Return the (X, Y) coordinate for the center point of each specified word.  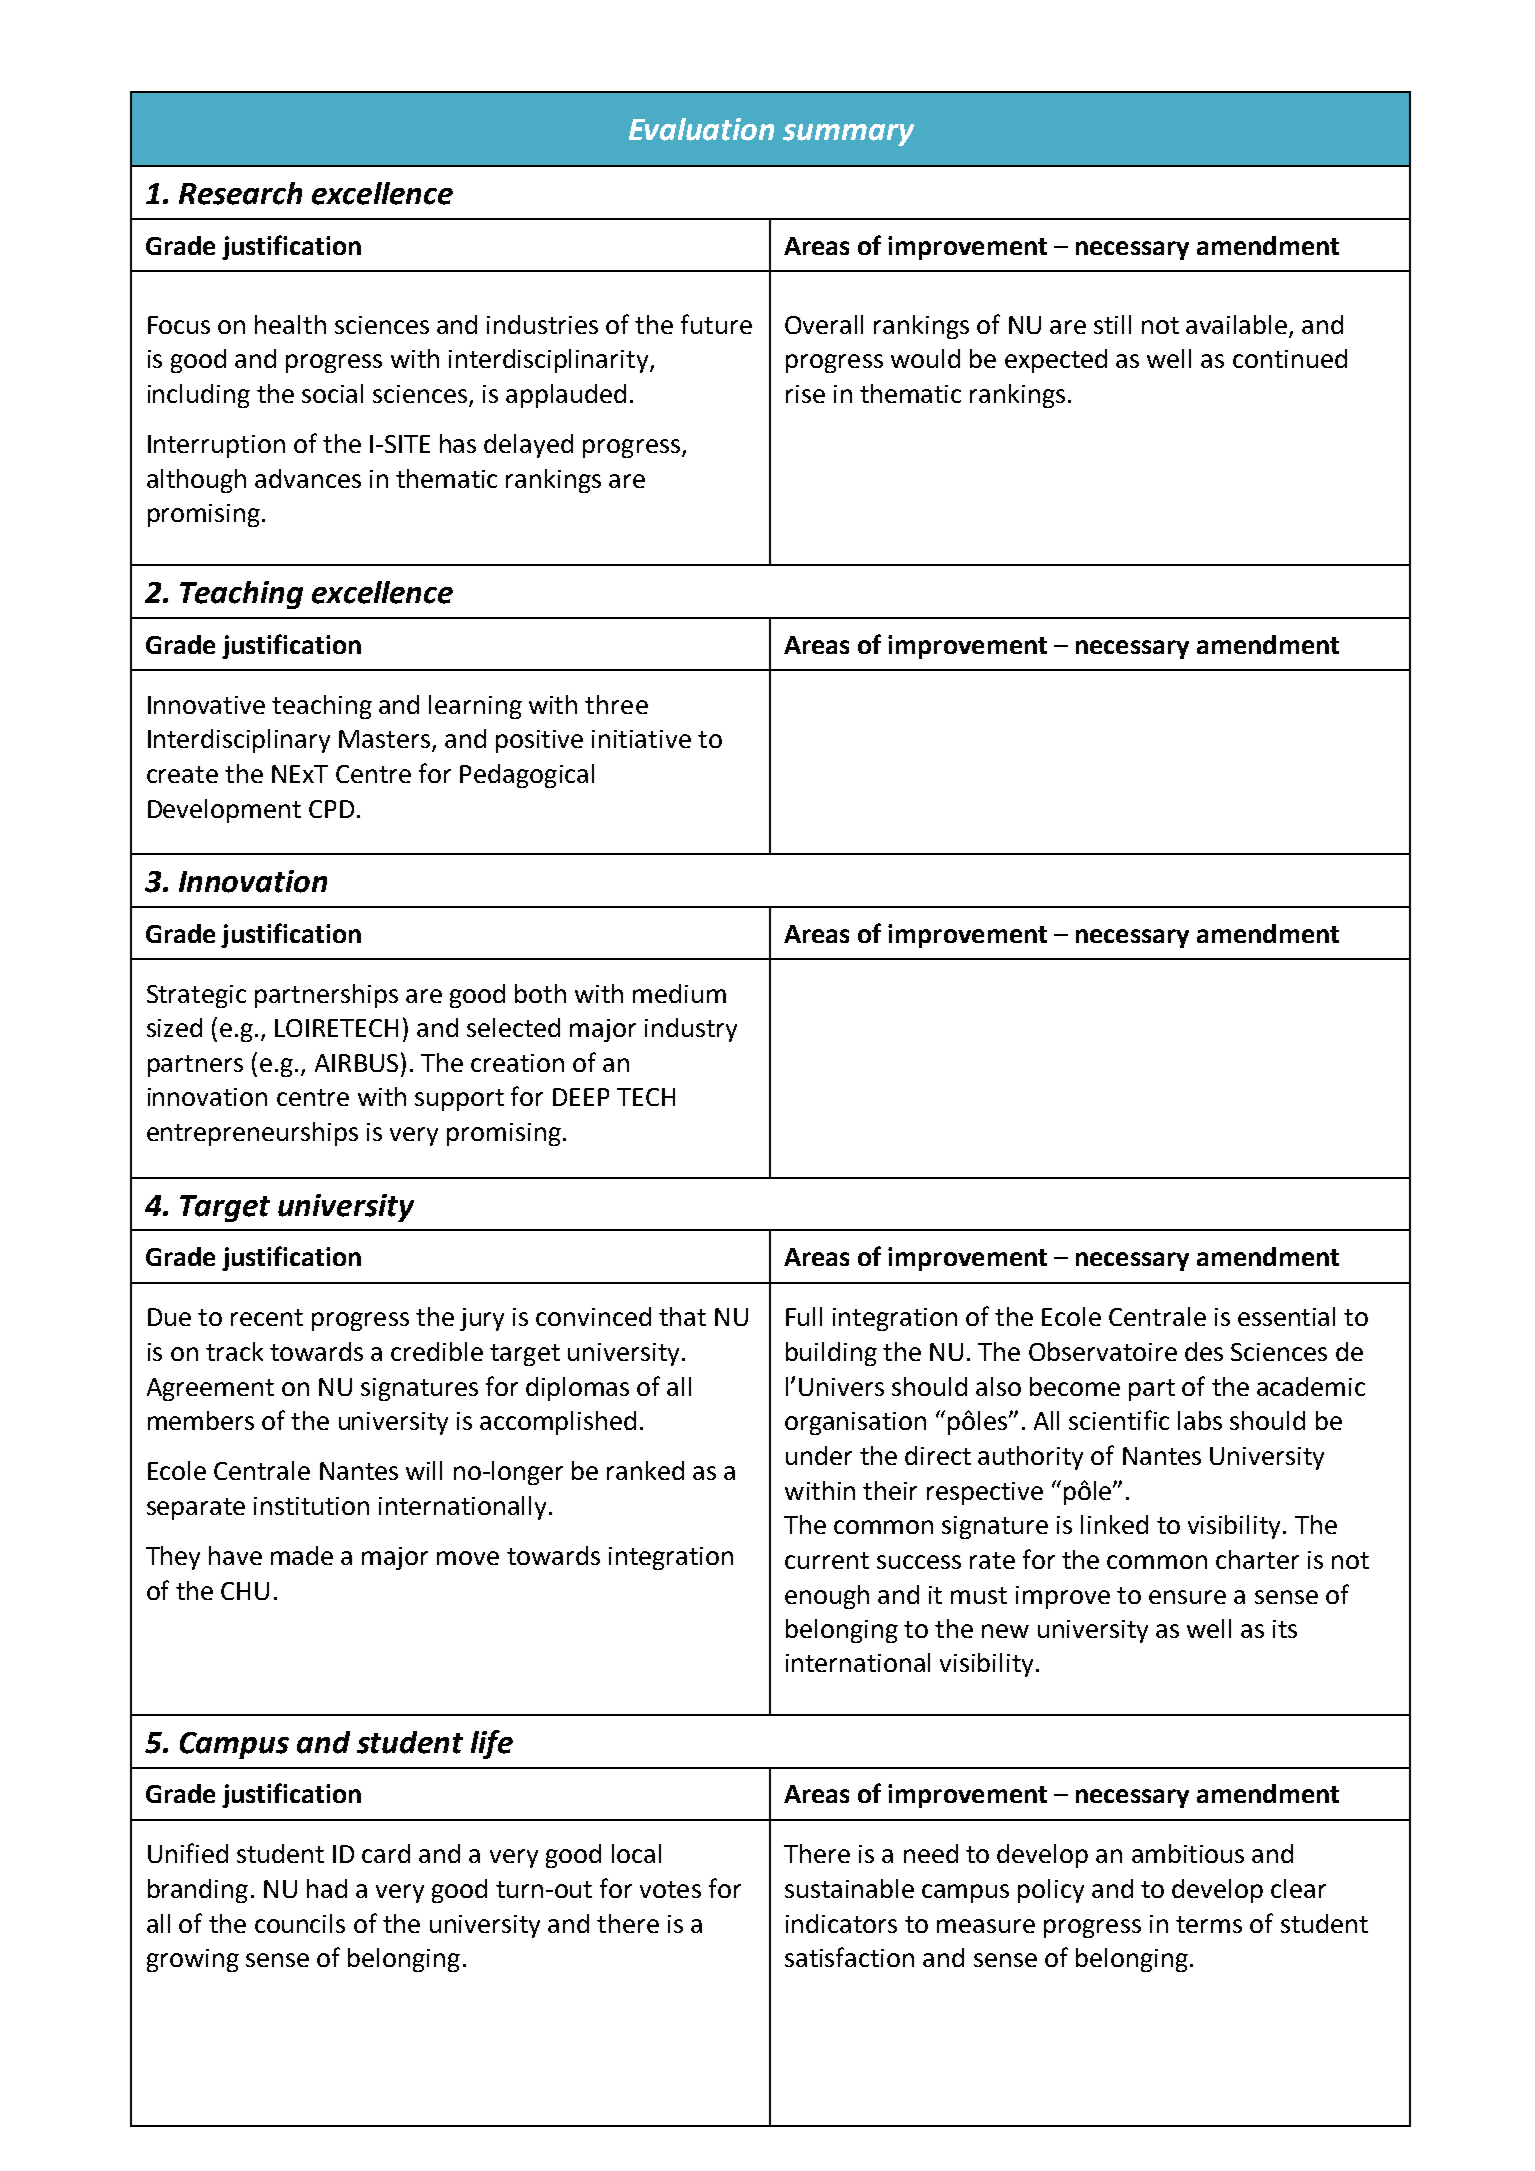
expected (1056, 361)
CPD (331, 809)
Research (240, 193)
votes (670, 1889)
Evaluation (701, 129)
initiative (641, 739)
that (682, 1316)
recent (267, 1317)
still (1112, 324)
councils (300, 1923)
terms (1209, 1924)
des (1204, 1351)
